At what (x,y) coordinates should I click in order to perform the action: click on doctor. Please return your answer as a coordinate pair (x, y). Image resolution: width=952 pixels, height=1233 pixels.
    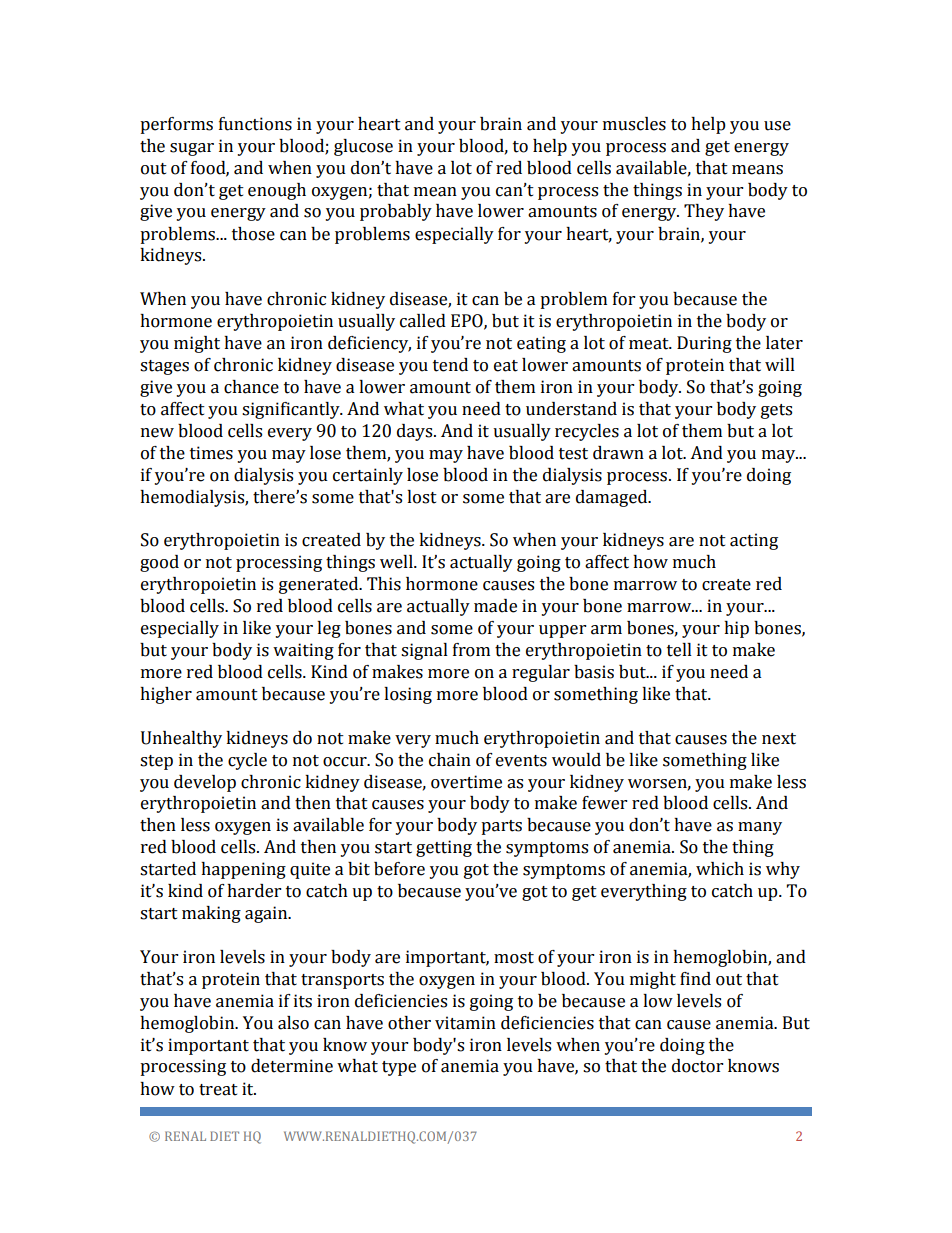
    Looking at the image, I should click on (697, 1066).
